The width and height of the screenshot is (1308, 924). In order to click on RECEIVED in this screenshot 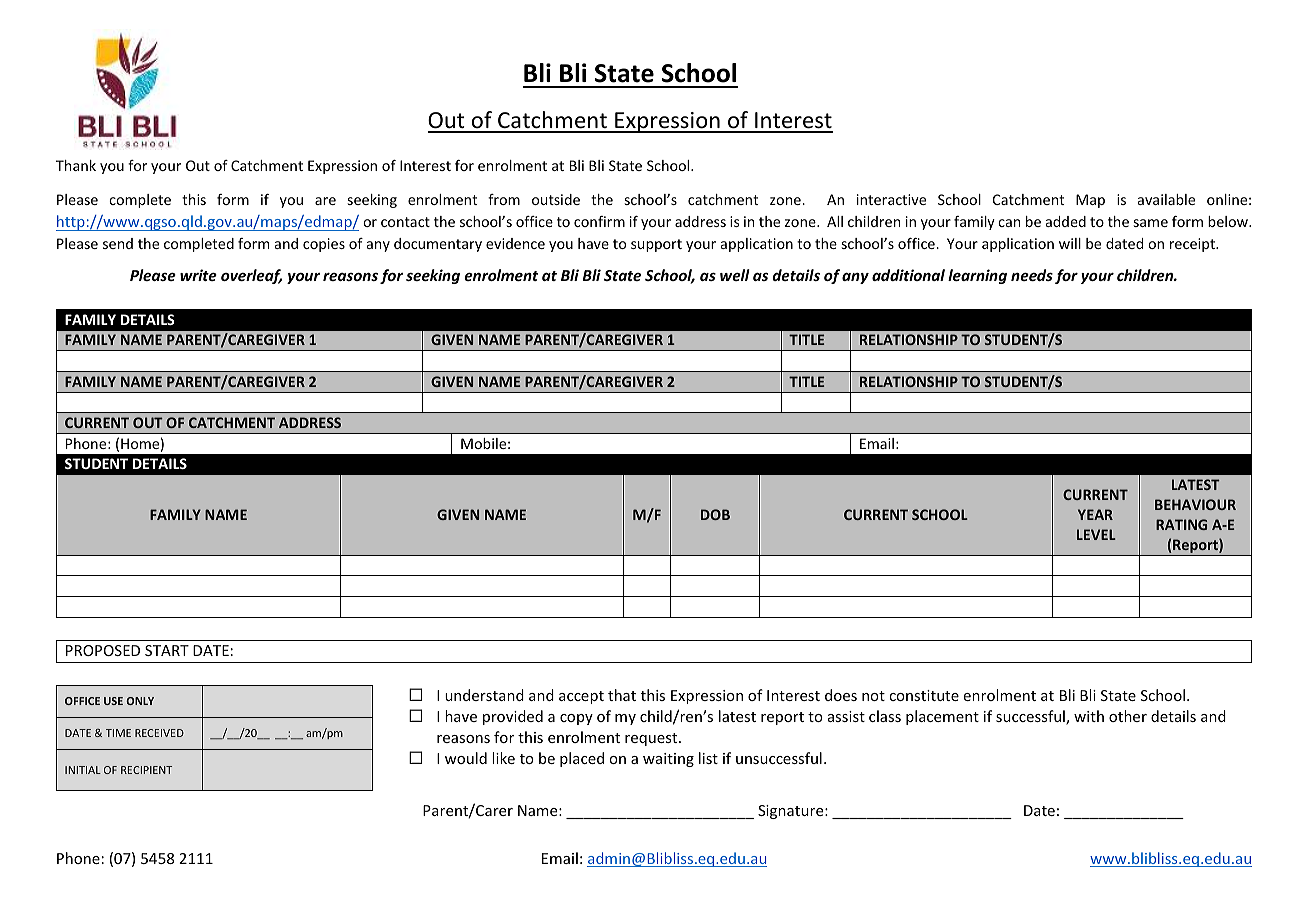, I will do `click(159, 733)`.
